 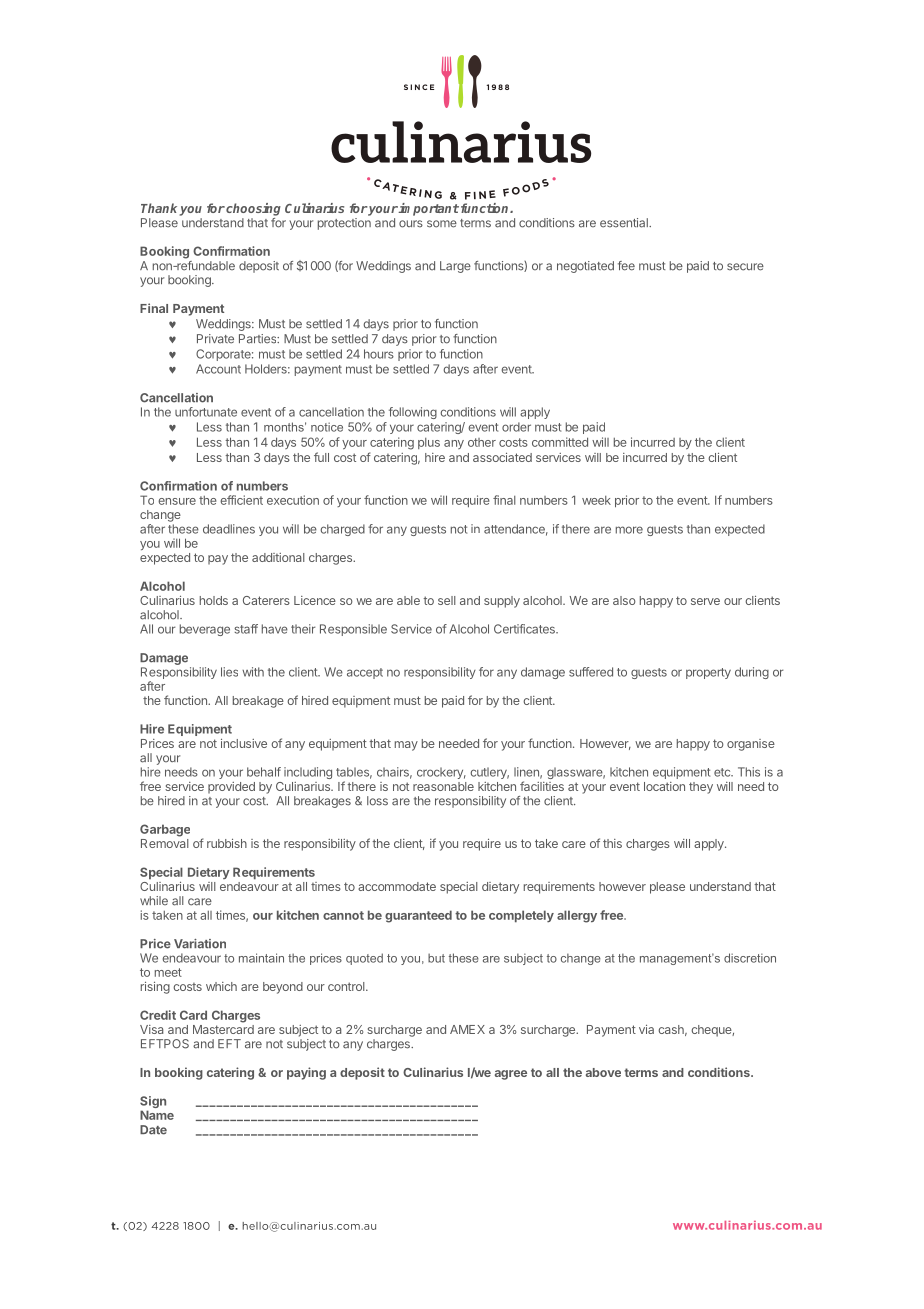 I want to click on choosing, so click(x=252, y=209).
